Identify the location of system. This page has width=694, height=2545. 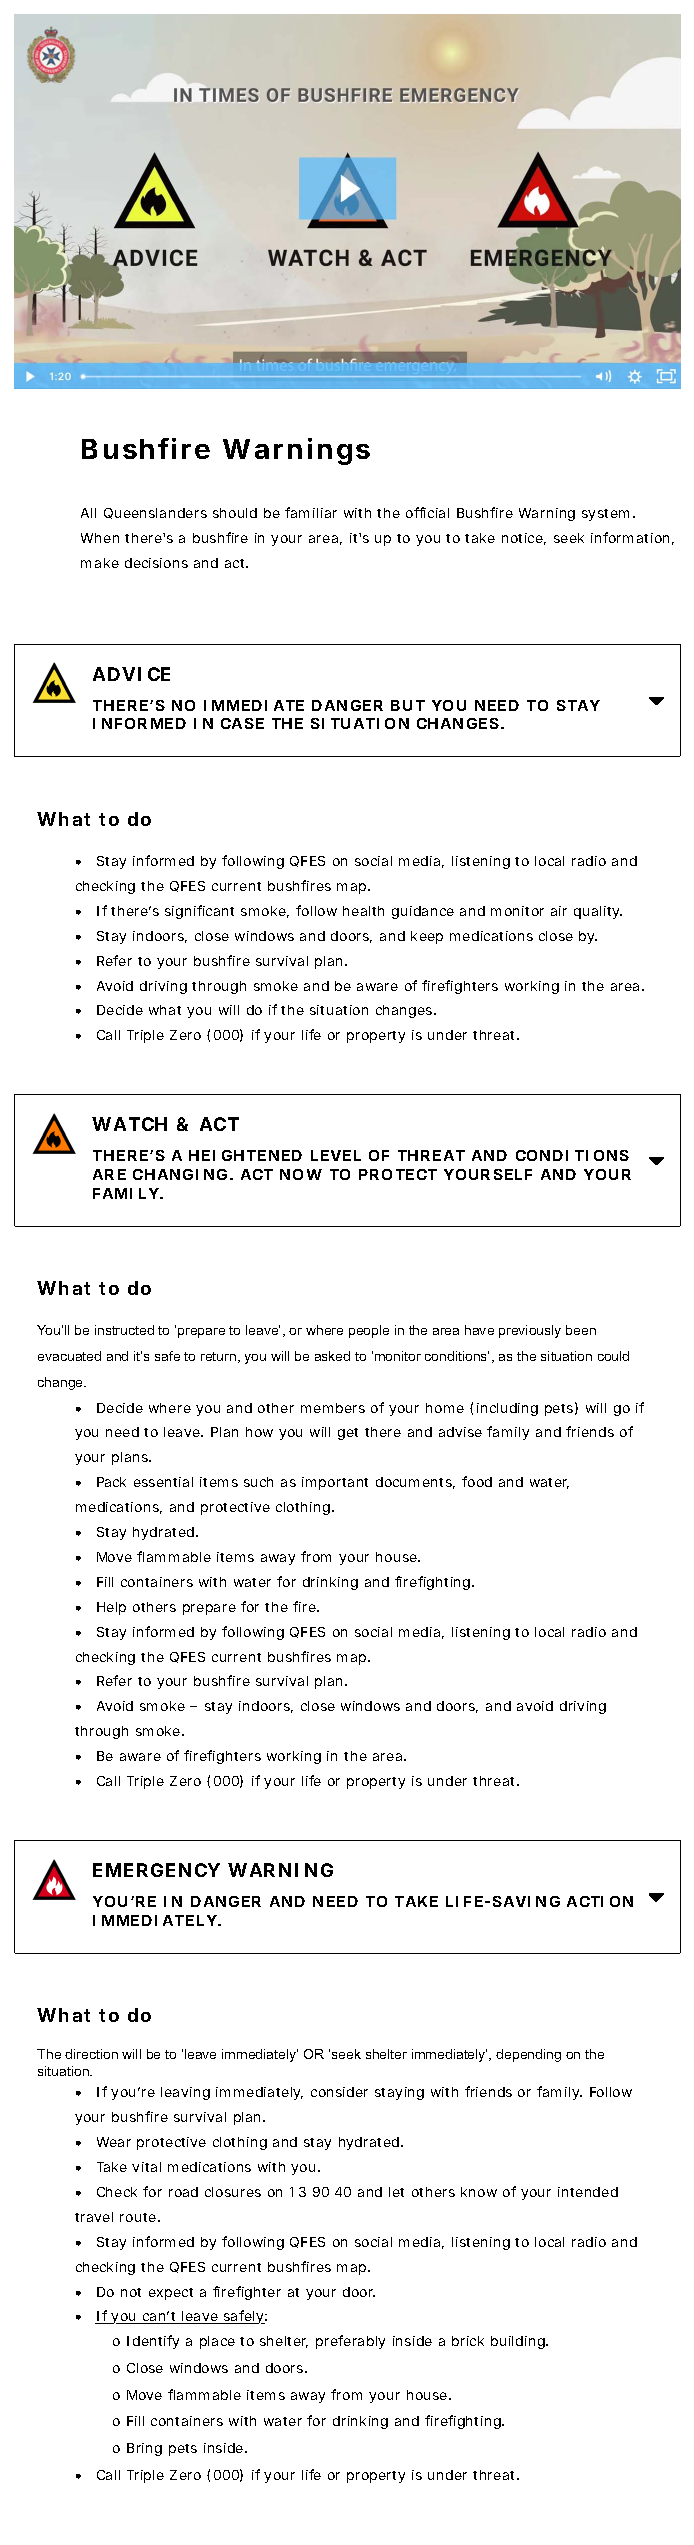
(605, 515).
